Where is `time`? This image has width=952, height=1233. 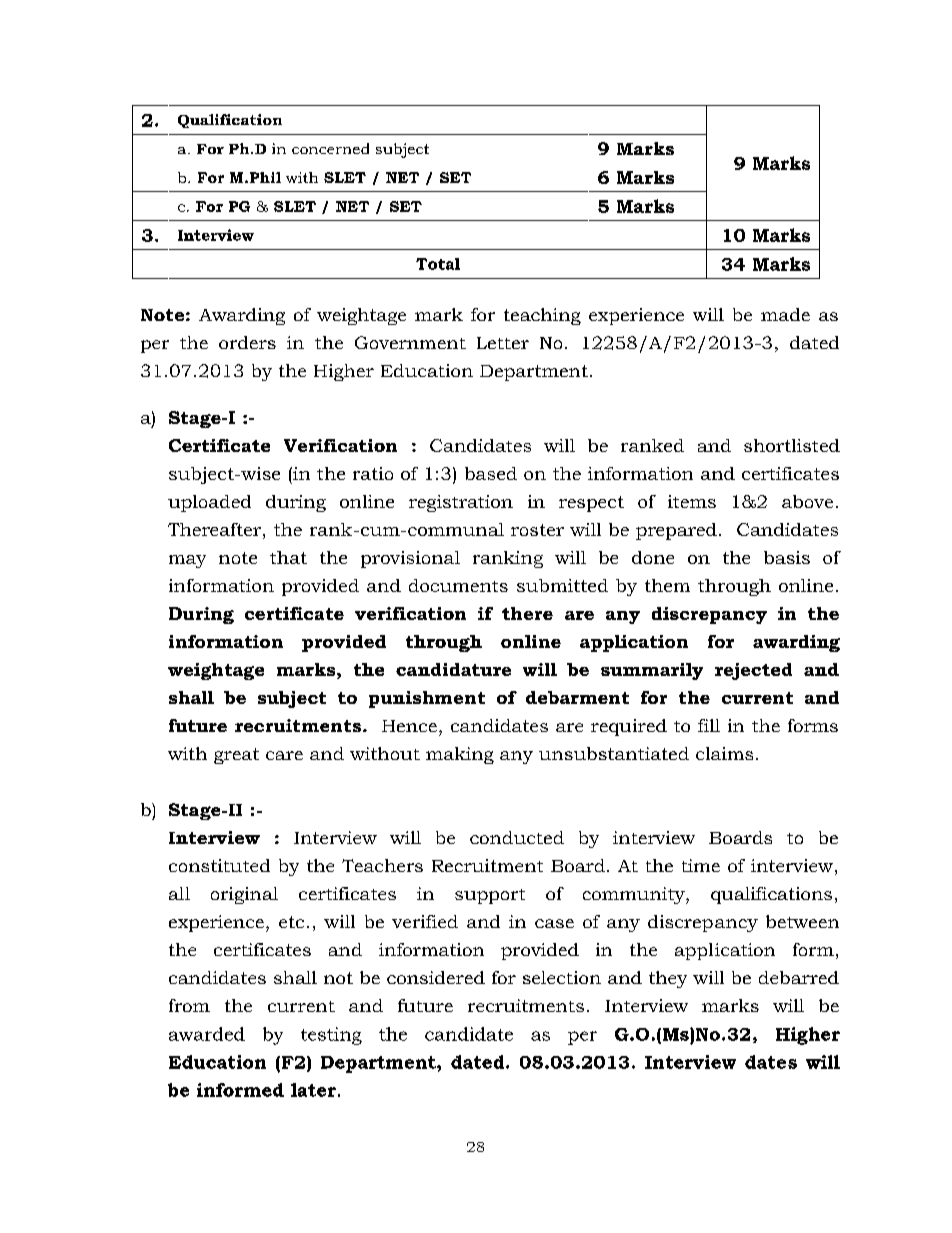 time is located at coordinates (701, 865).
